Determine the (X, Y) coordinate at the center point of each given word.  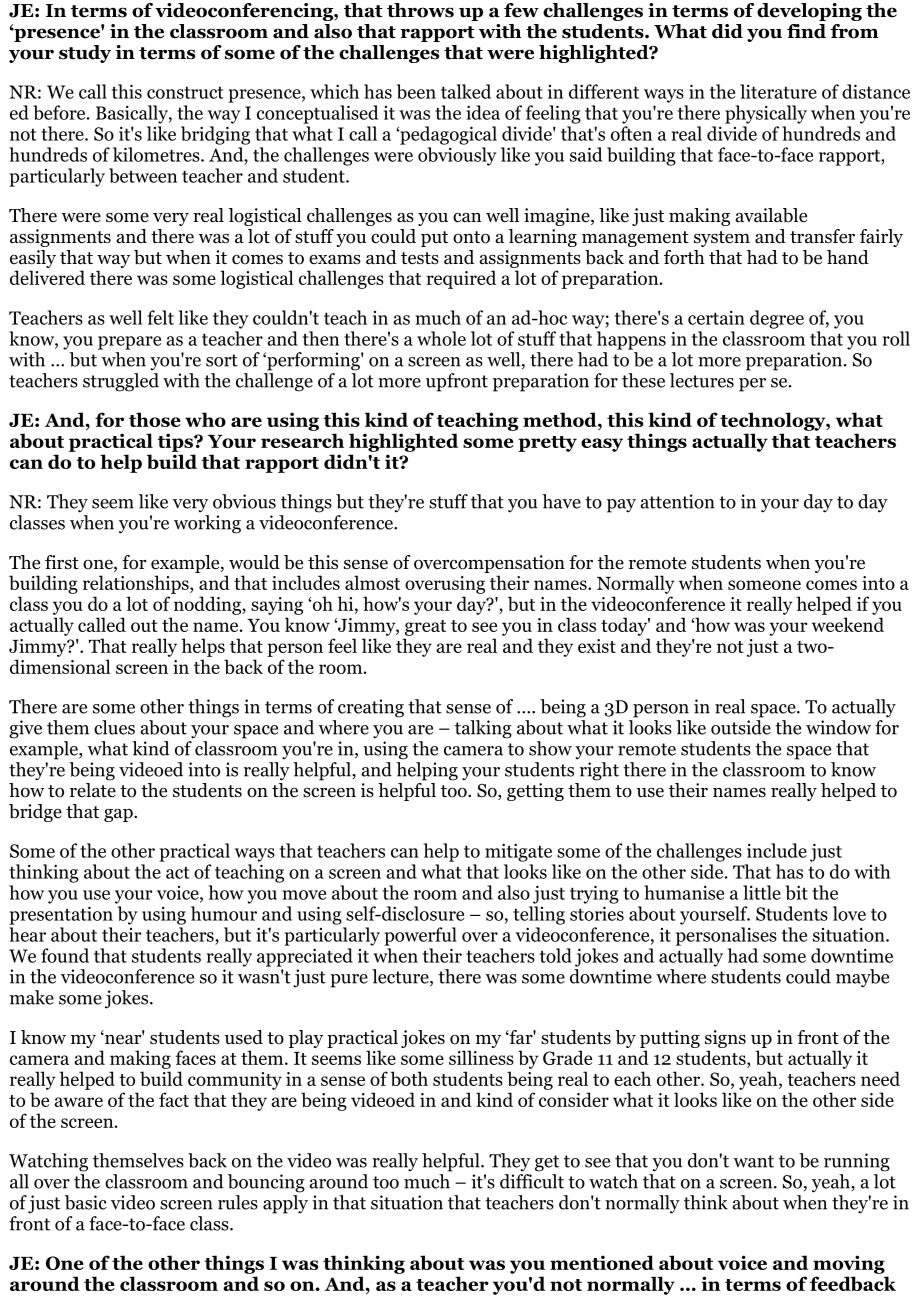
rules (238, 1202)
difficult (532, 1181)
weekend (848, 624)
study (85, 54)
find (806, 31)
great (425, 628)
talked (466, 91)
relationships (137, 584)
